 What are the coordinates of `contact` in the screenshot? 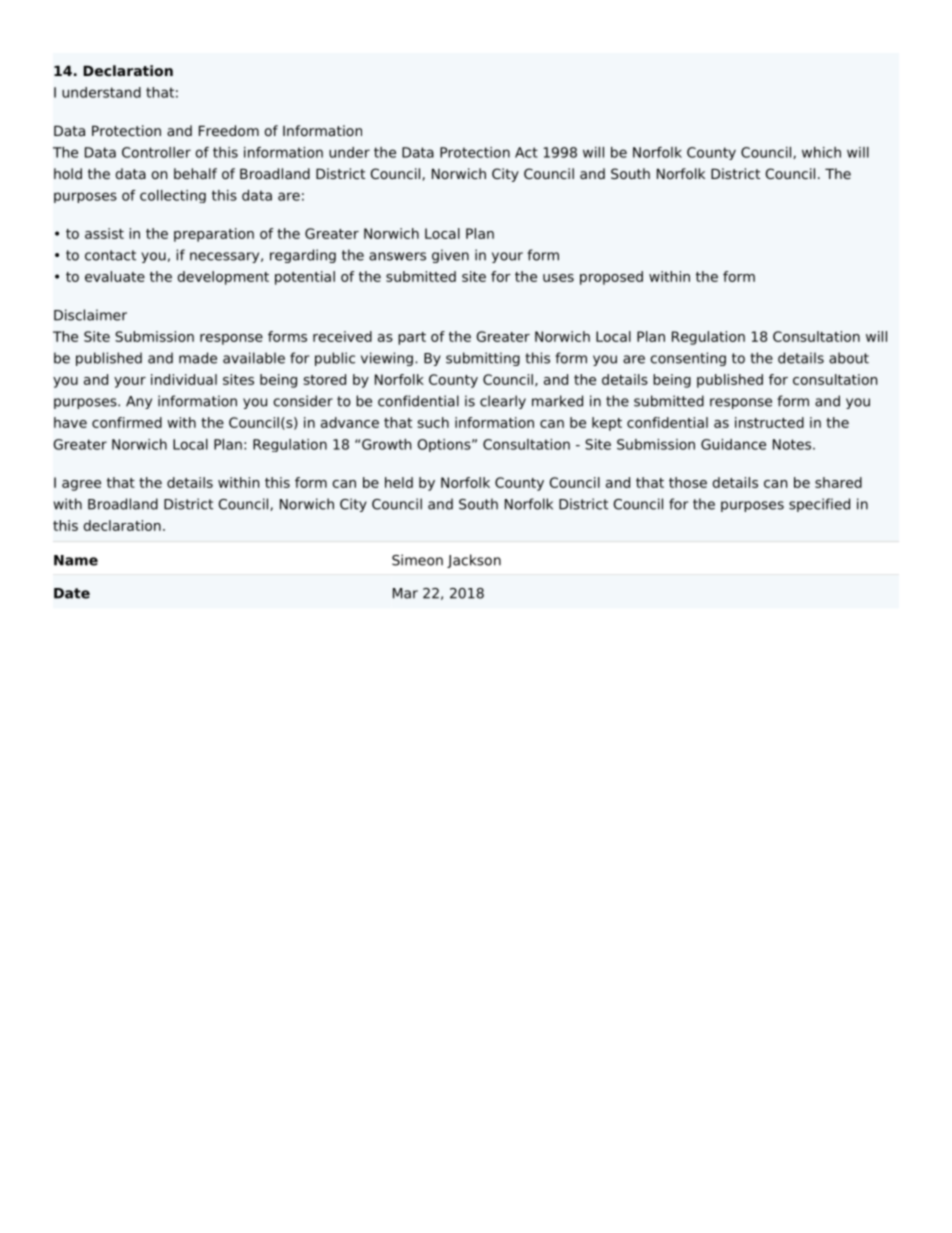 It's located at (110, 255).
